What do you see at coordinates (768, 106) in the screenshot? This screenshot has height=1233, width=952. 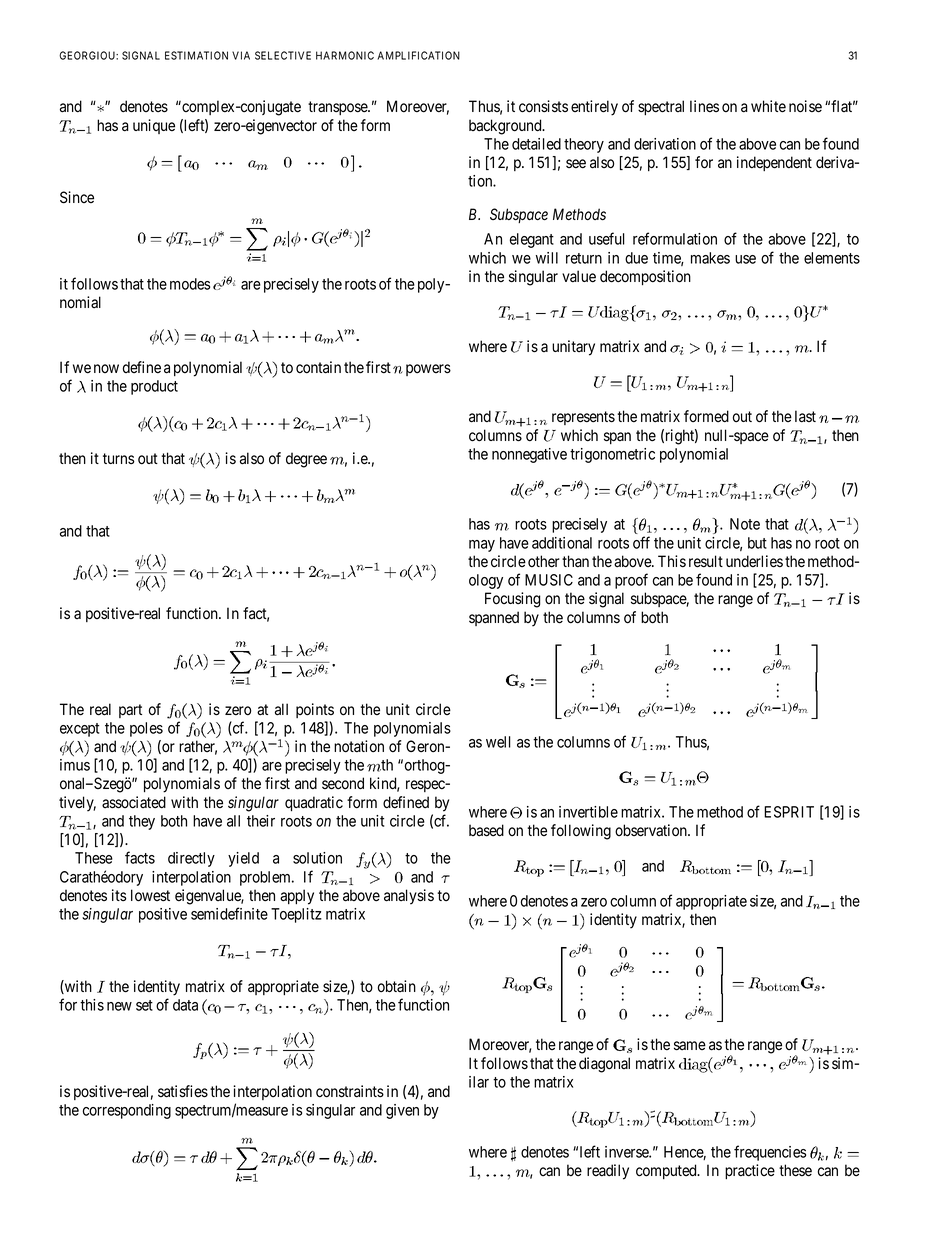 I see `white` at bounding box center [768, 106].
